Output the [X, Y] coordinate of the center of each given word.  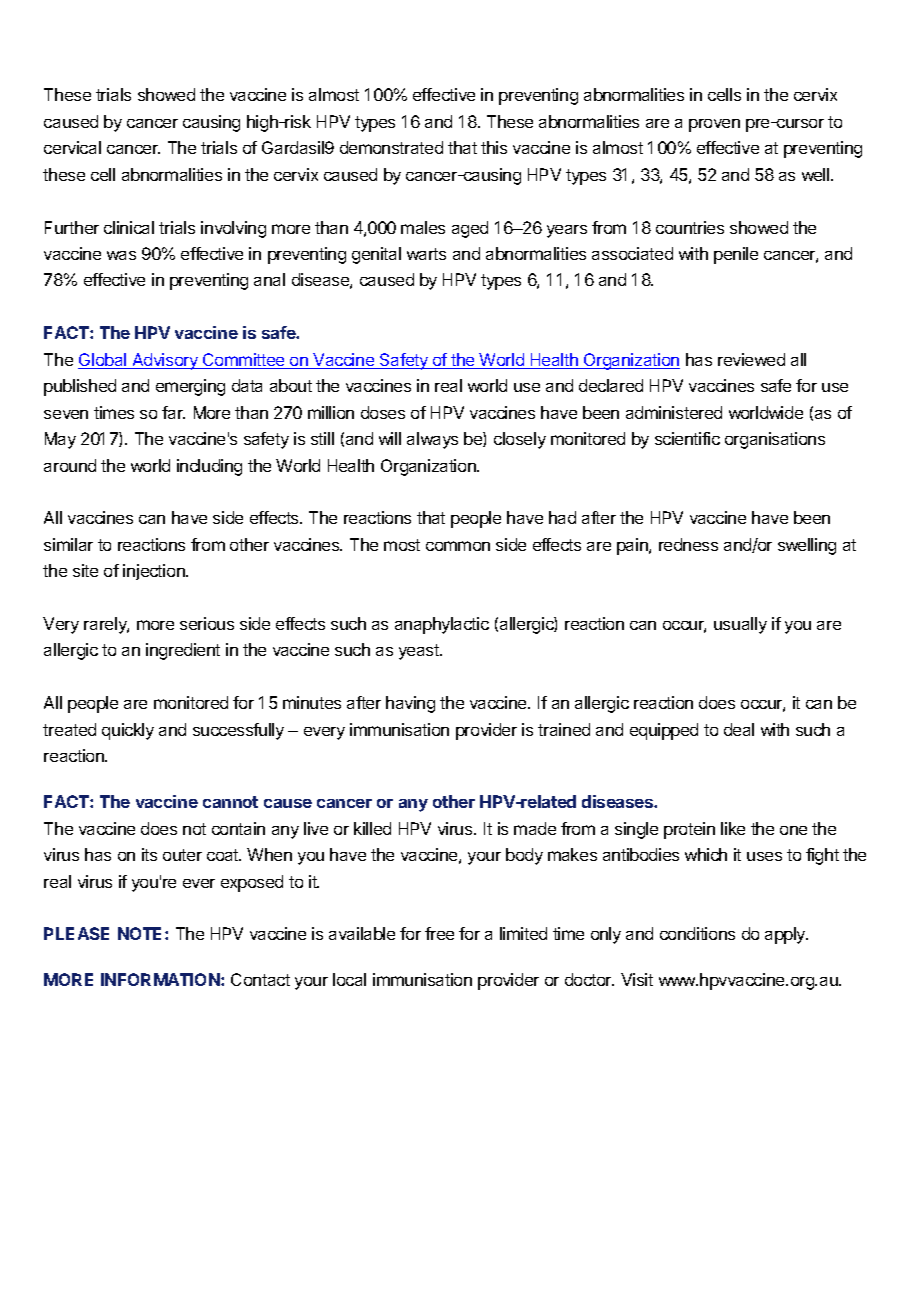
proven [714, 125]
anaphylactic [442, 625]
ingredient [183, 651]
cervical [72, 147]
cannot [230, 802]
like [733, 828]
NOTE [142, 933]
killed [372, 828]
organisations [775, 440]
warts [426, 254]
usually [740, 625]
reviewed [751, 359]
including [209, 467]
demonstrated [391, 147]
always [432, 440]
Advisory [165, 361]
